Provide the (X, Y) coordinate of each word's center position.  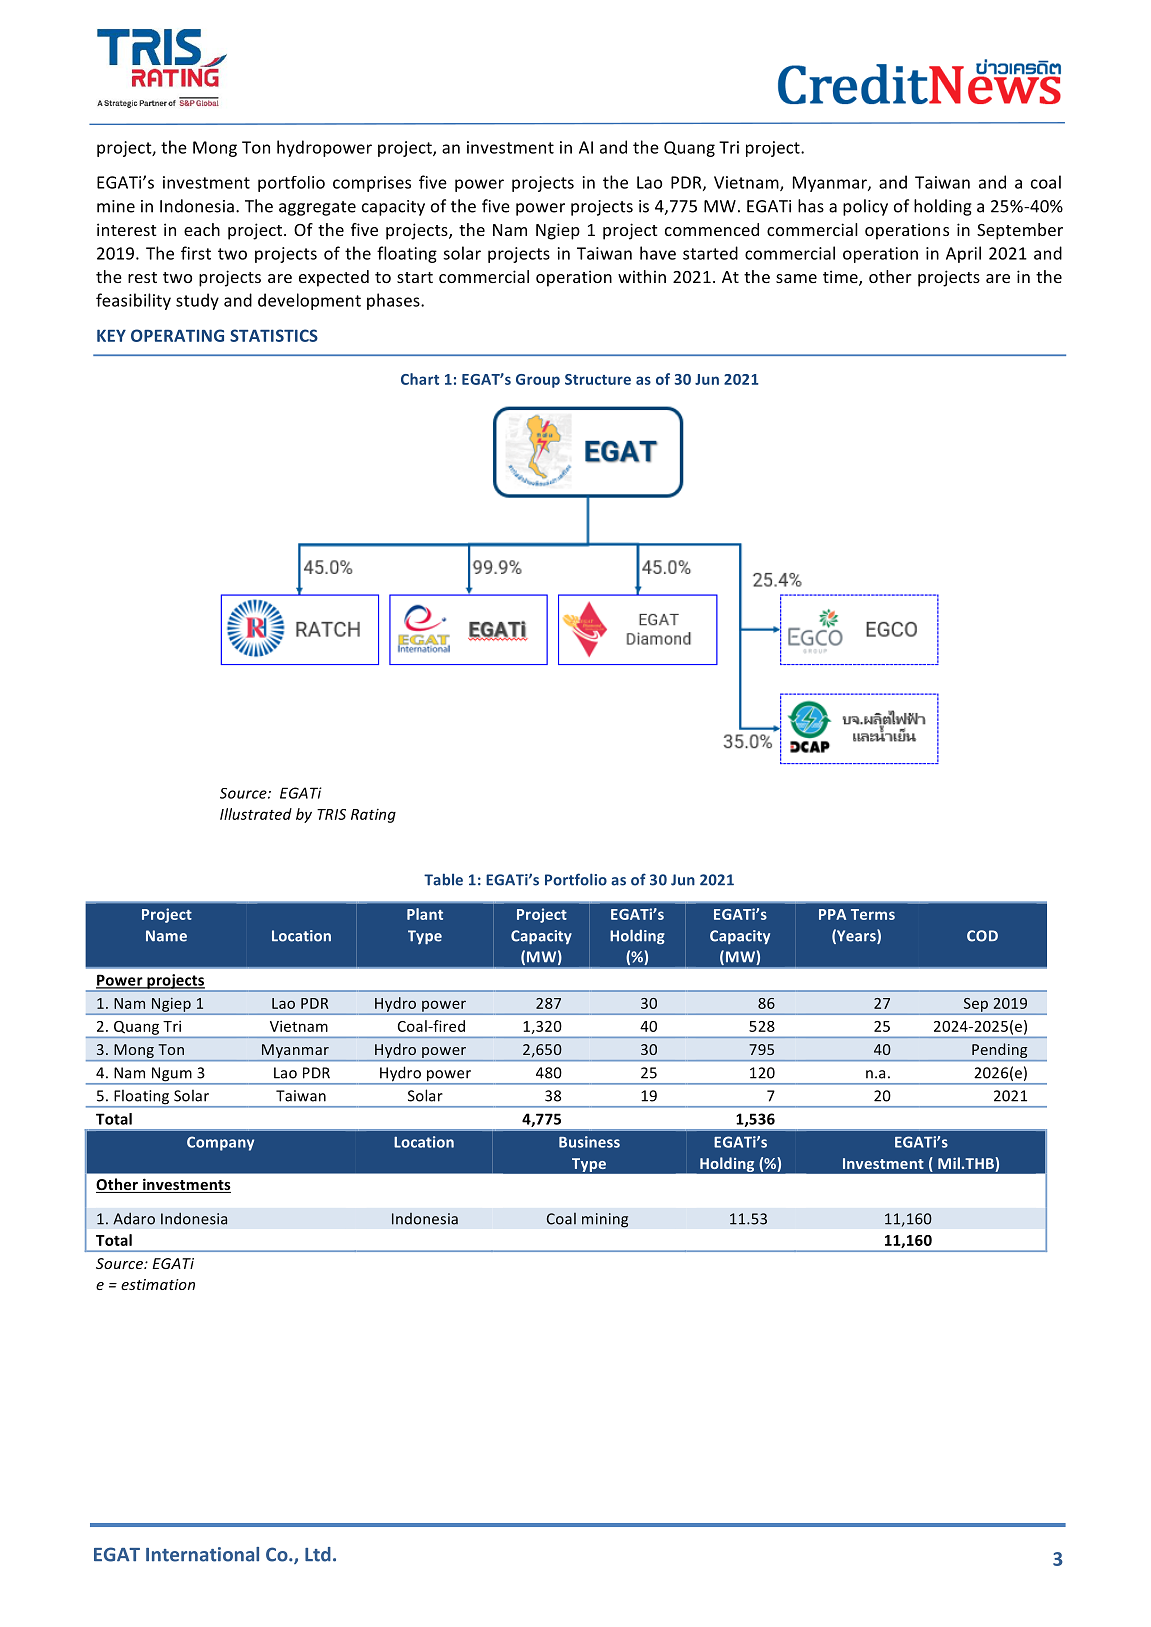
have (658, 253)
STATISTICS (274, 335)
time (841, 278)
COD (982, 936)
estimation (158, 1284)
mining (605, 1220)
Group (538, 381)
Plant (425, 914)
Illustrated (256, 814)
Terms (873, 914)
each (202, 229)
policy (865, 207)
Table (443, 879)
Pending (1000, 1052)
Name (166, 936)
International (202, 1554)
